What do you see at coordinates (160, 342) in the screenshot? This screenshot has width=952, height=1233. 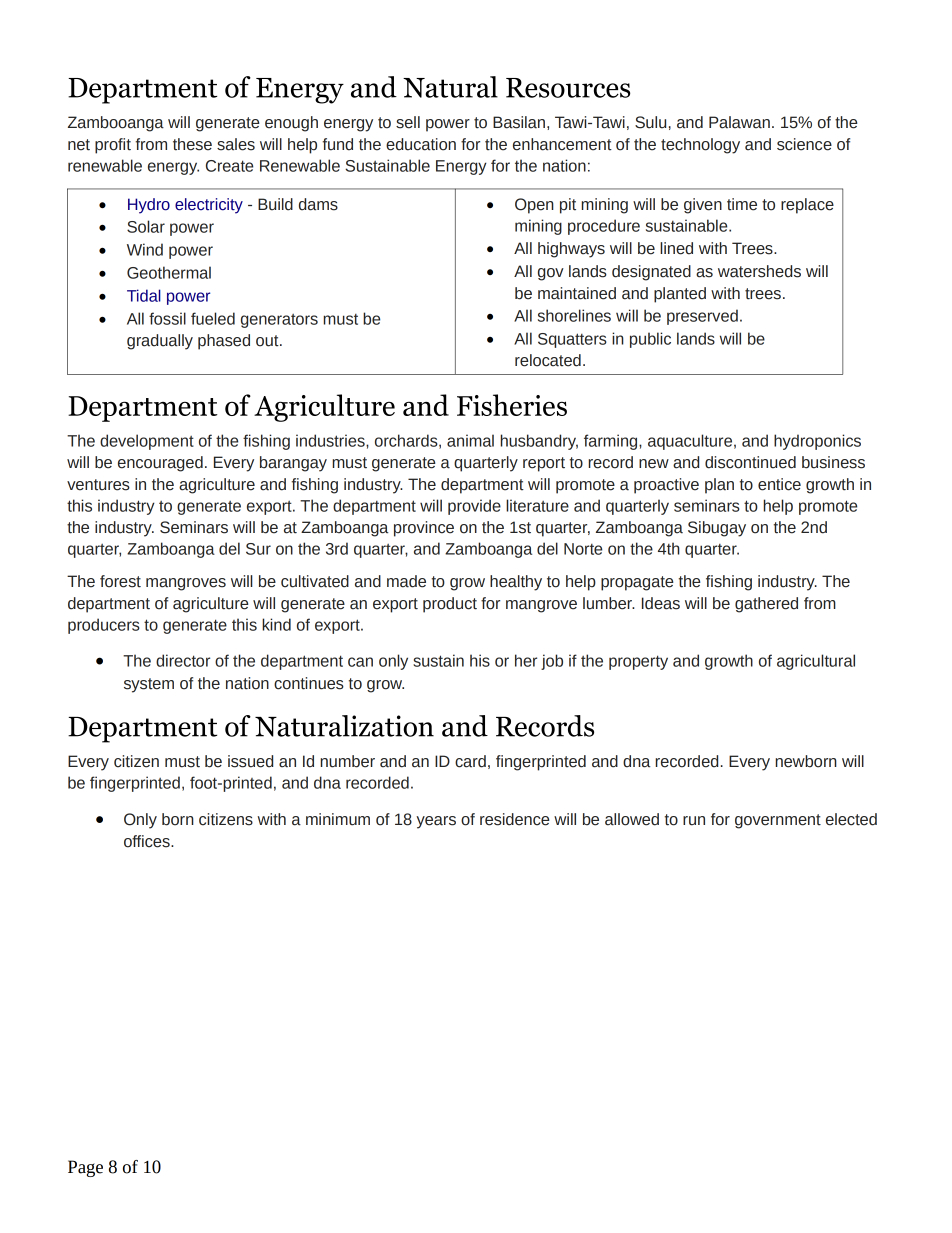 I see `gradually` at bounding box center [160, 342].
